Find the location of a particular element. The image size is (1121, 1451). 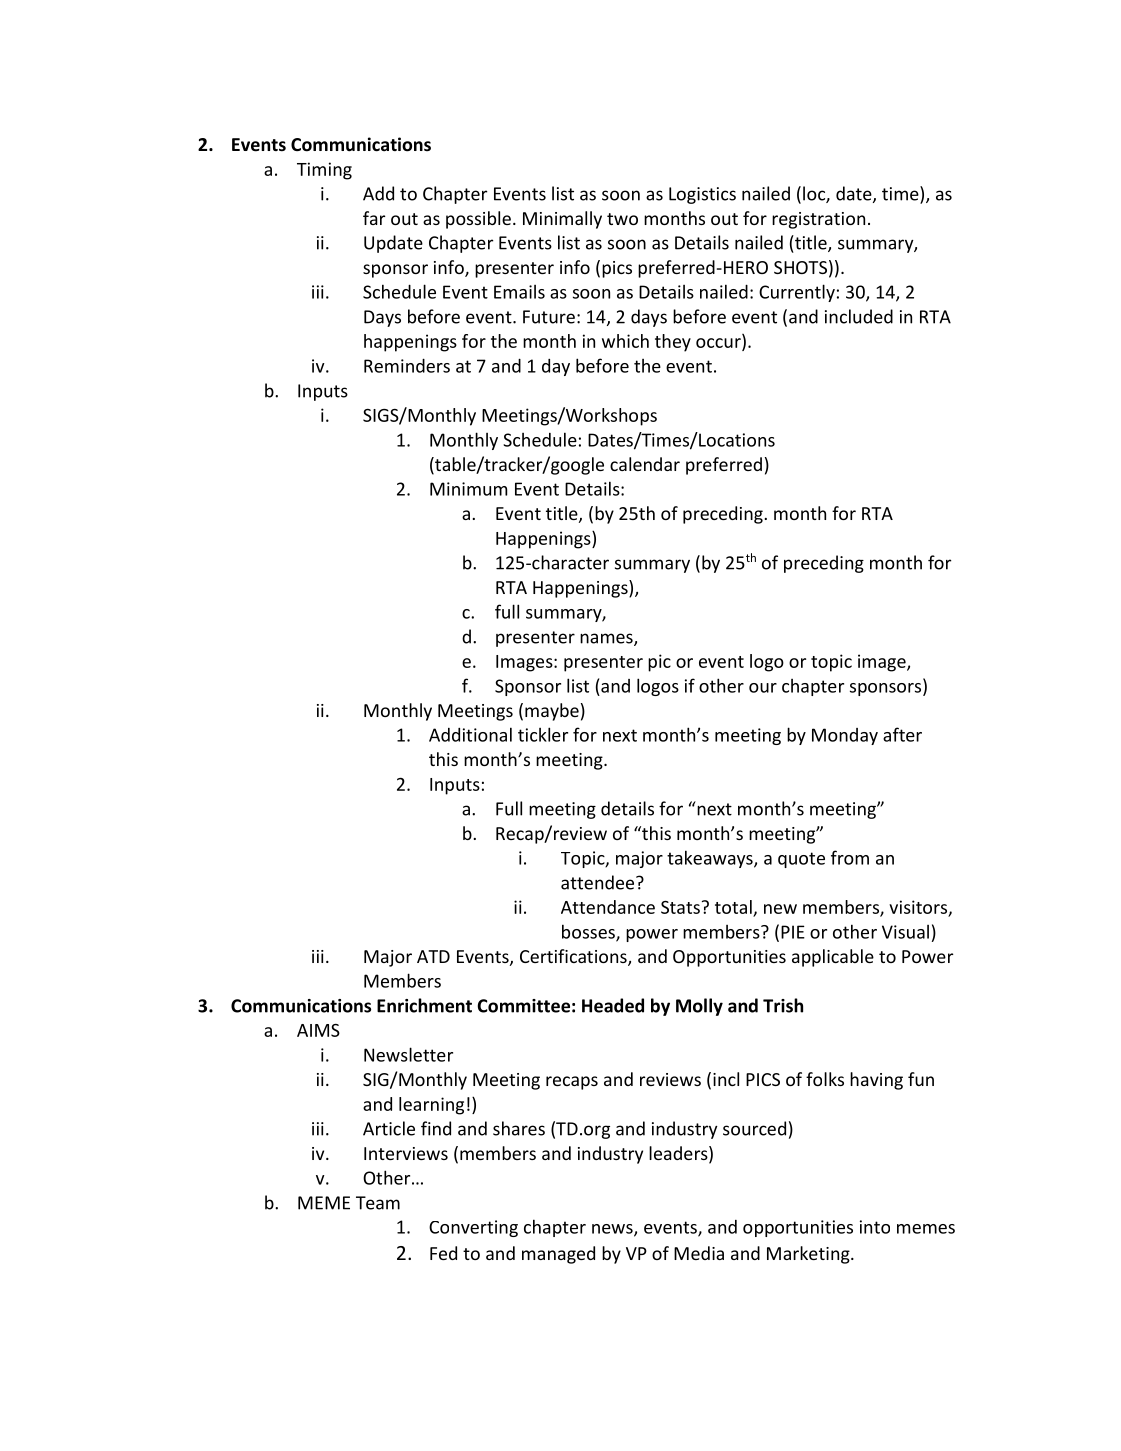

Monday is located at coordinates (845, 736).
